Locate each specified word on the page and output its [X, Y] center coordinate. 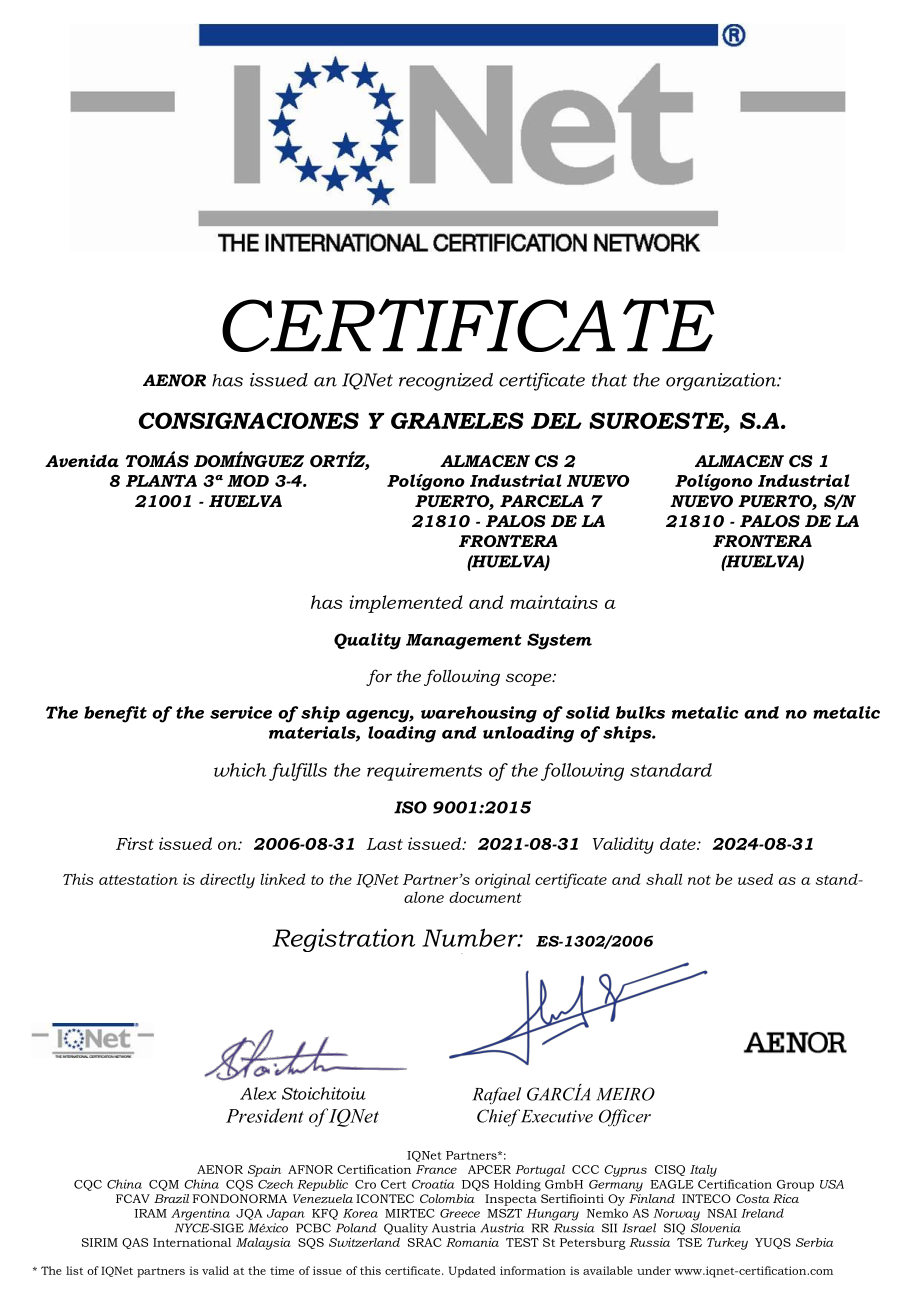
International [192, 1242]
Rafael [496, 1095]
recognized [446, 382]
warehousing [479, 714]
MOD [248, 481]
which [240, 770]
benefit [115, 714]
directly [227, 881]
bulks [640, 712]
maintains [554, 602]
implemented [406, 604]
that [609, 380]
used [755, 879]
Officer [625, 1118]
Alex [258, 1093]
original [502, 881]
